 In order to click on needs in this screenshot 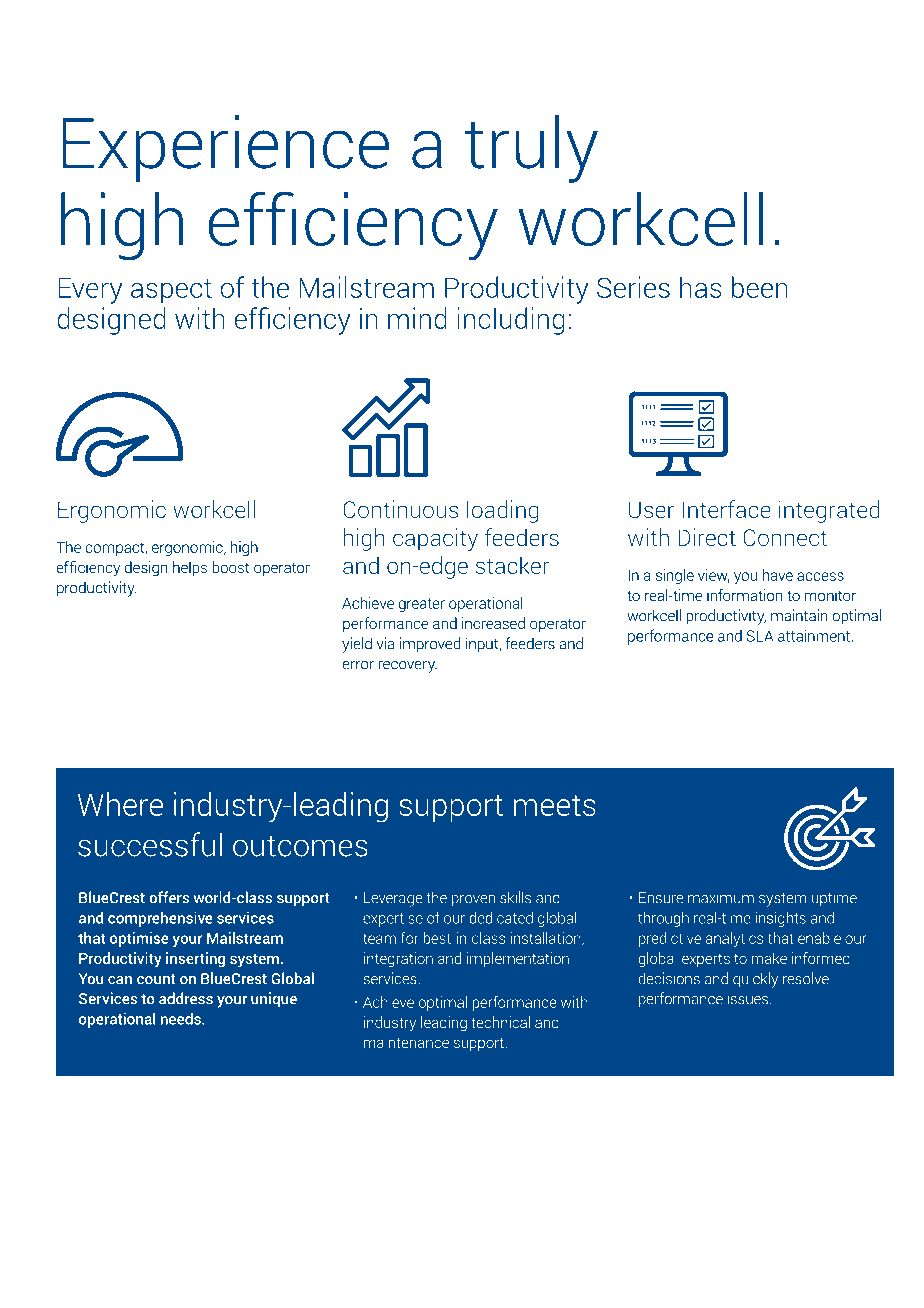, I will do `click(181, 1018)`.
